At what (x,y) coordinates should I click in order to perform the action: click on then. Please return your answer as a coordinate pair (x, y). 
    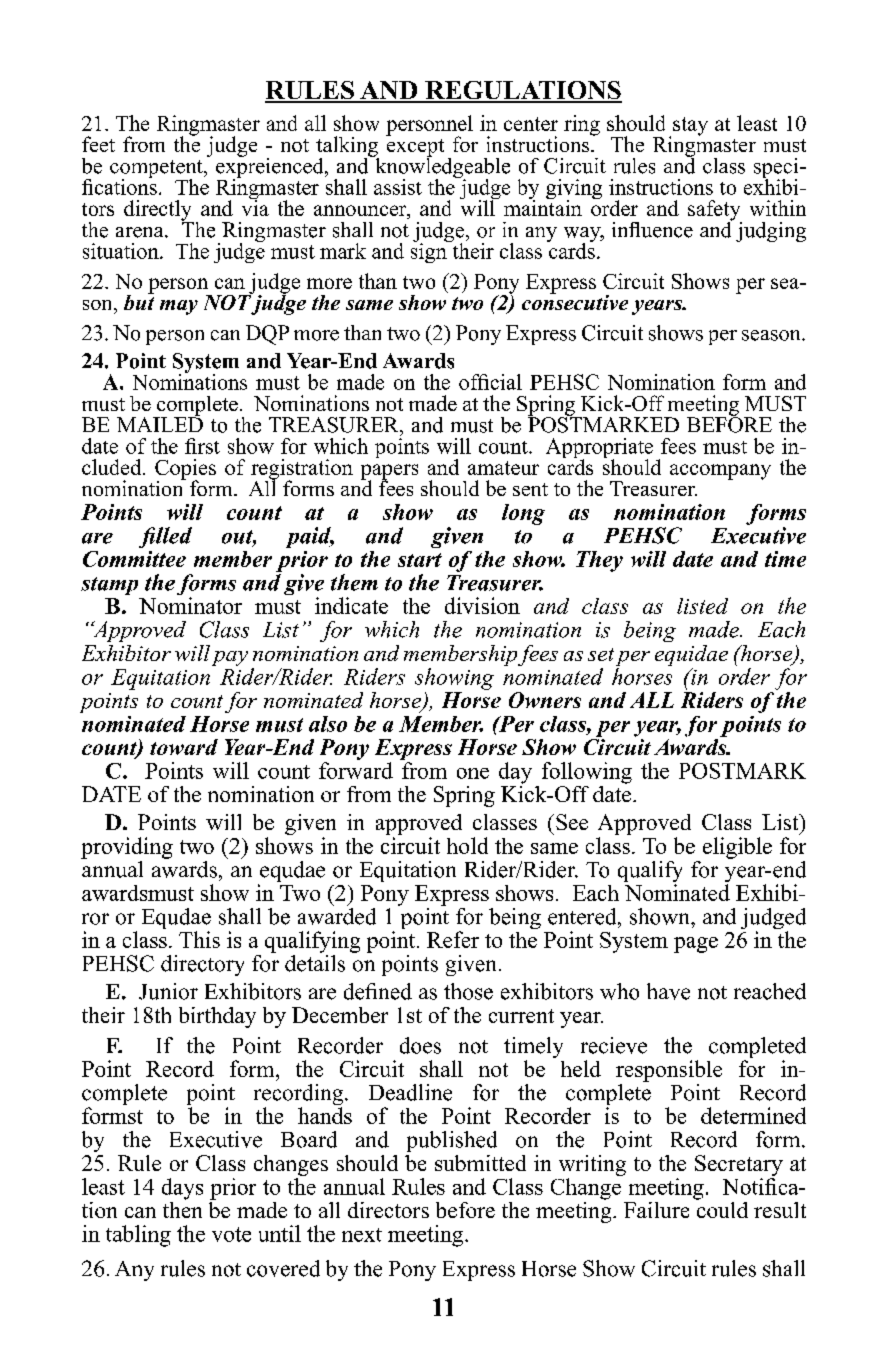
    Looking at the image, I should click on (182, 1208).
